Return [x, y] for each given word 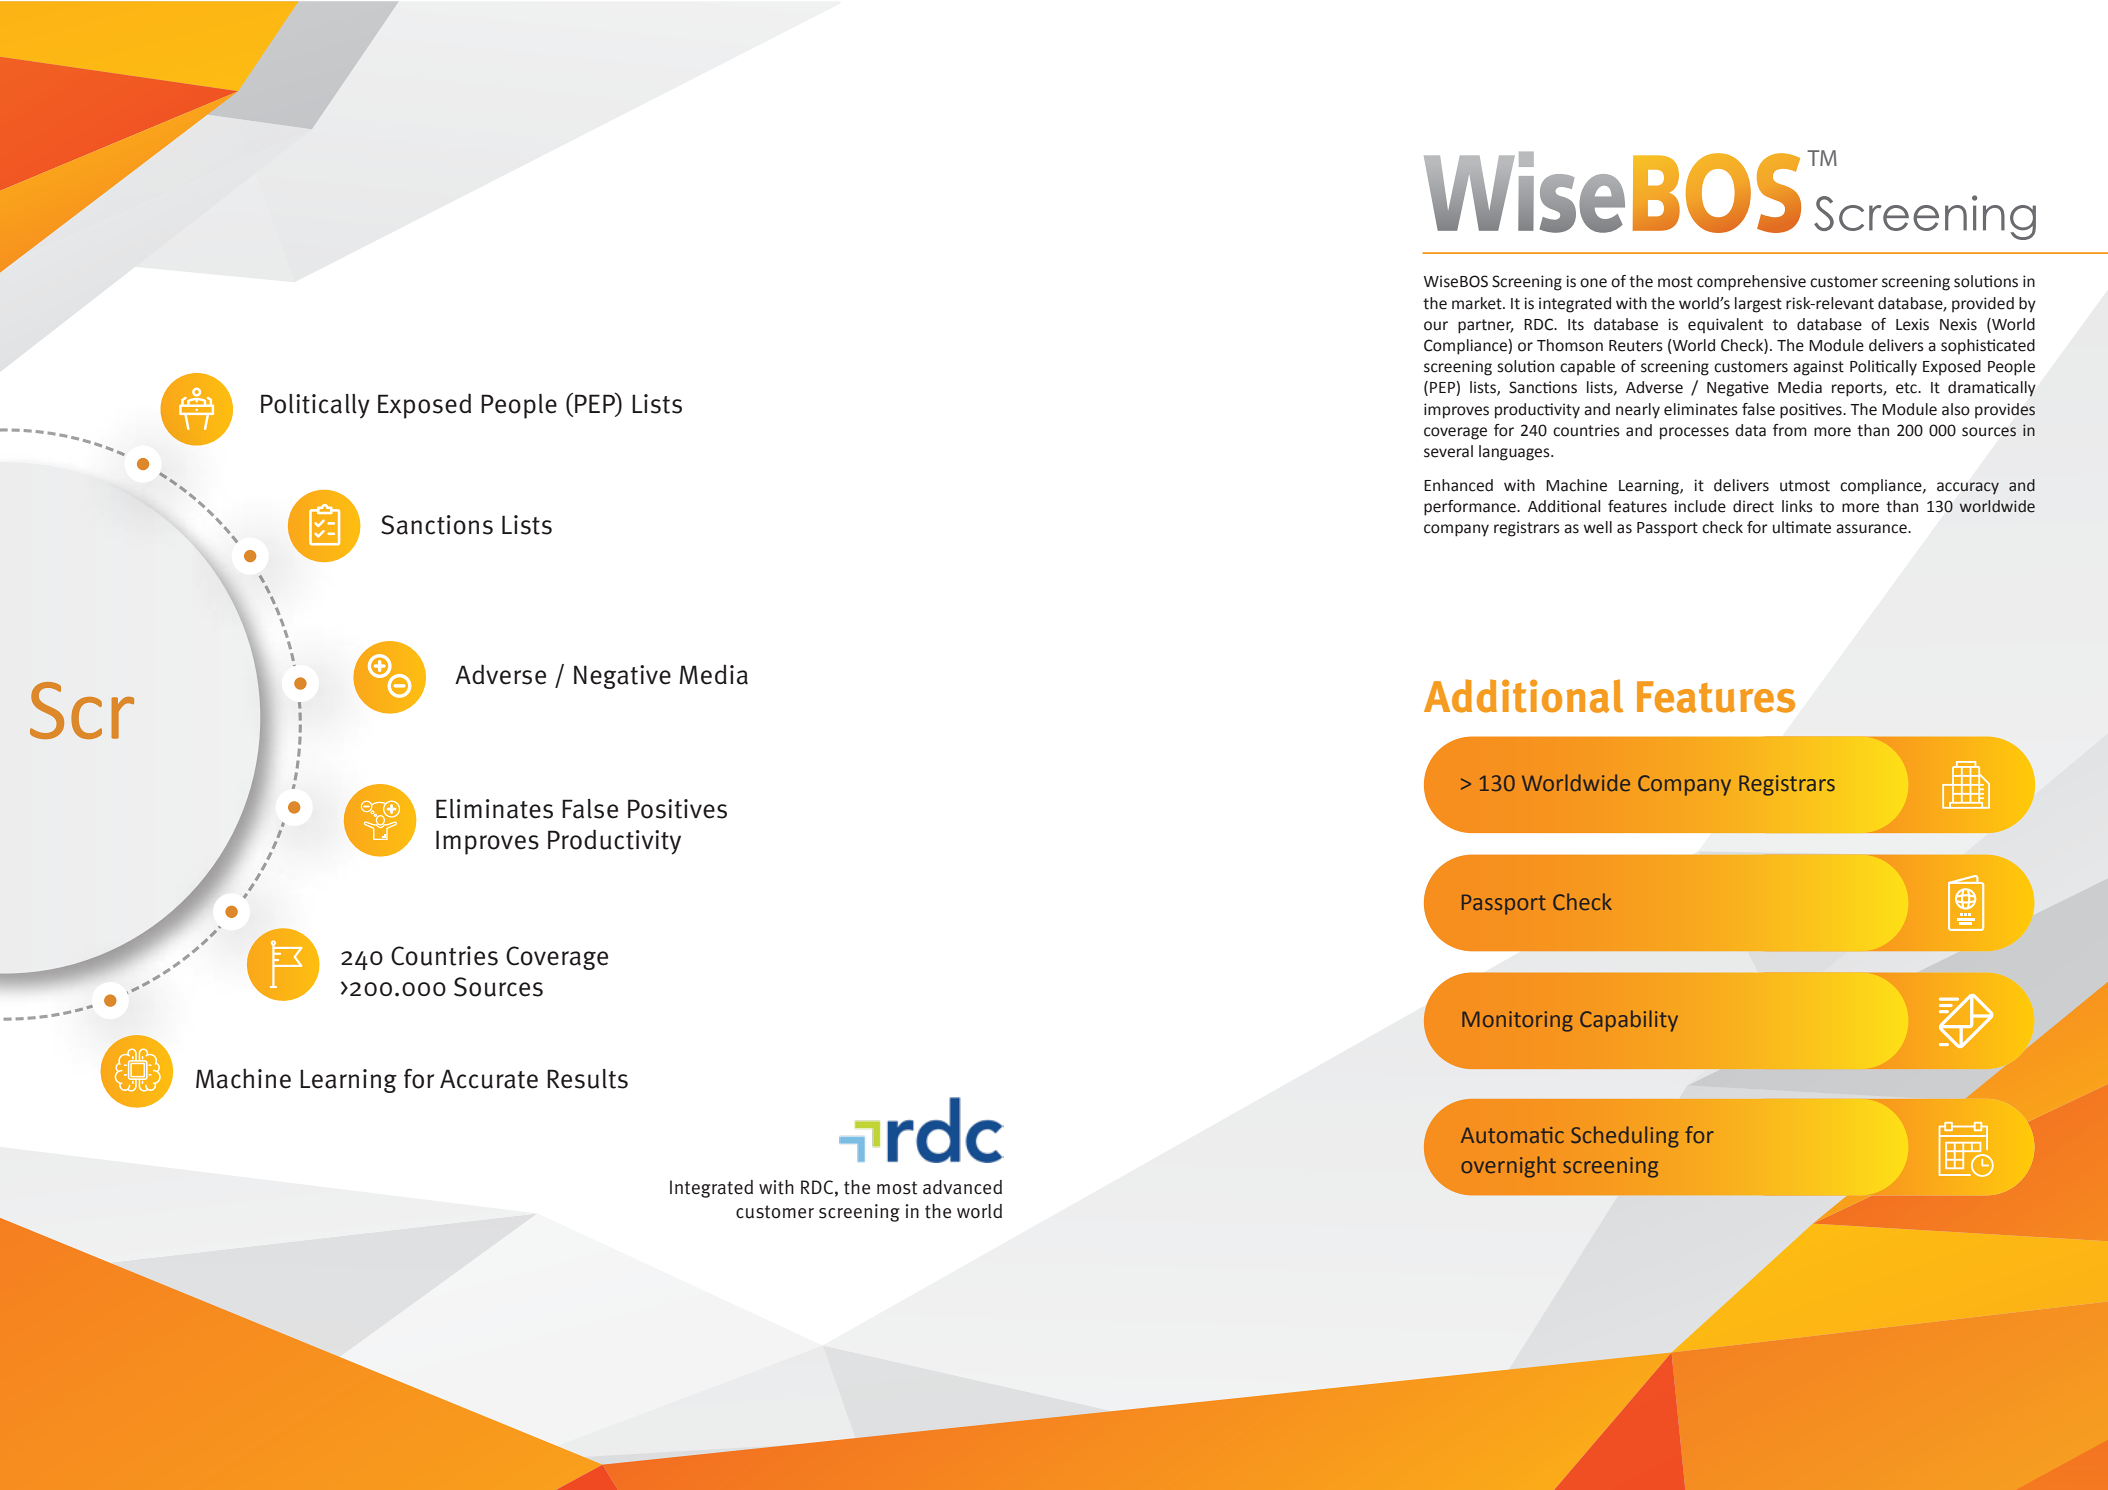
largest [1758, 305]
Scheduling [1625, 1137]
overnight [1508, 1167]
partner [1486, 326]
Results [587, 1079]
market [1478, 303]
